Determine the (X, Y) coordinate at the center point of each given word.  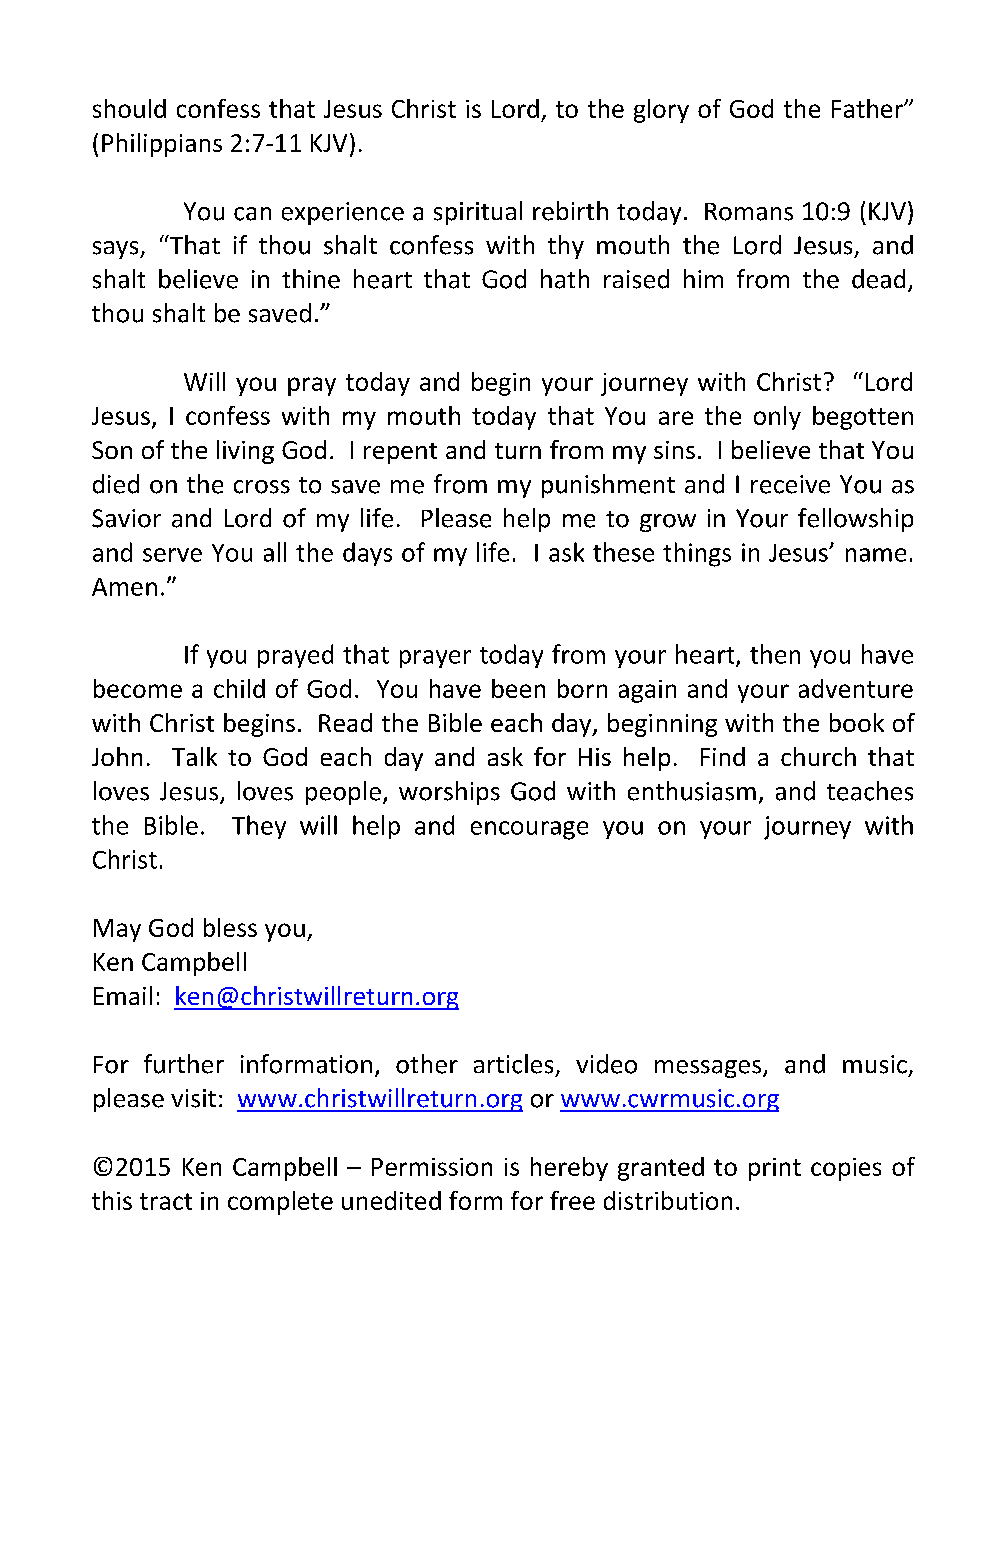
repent (400, 453)
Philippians (162, 145)
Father (868, 108)
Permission (432, 1167)
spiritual (478, 213)
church (818, 756)
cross (262, 487)
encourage (529, 830)
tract (166, 1201)
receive (790, 484)
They (259, 827)
